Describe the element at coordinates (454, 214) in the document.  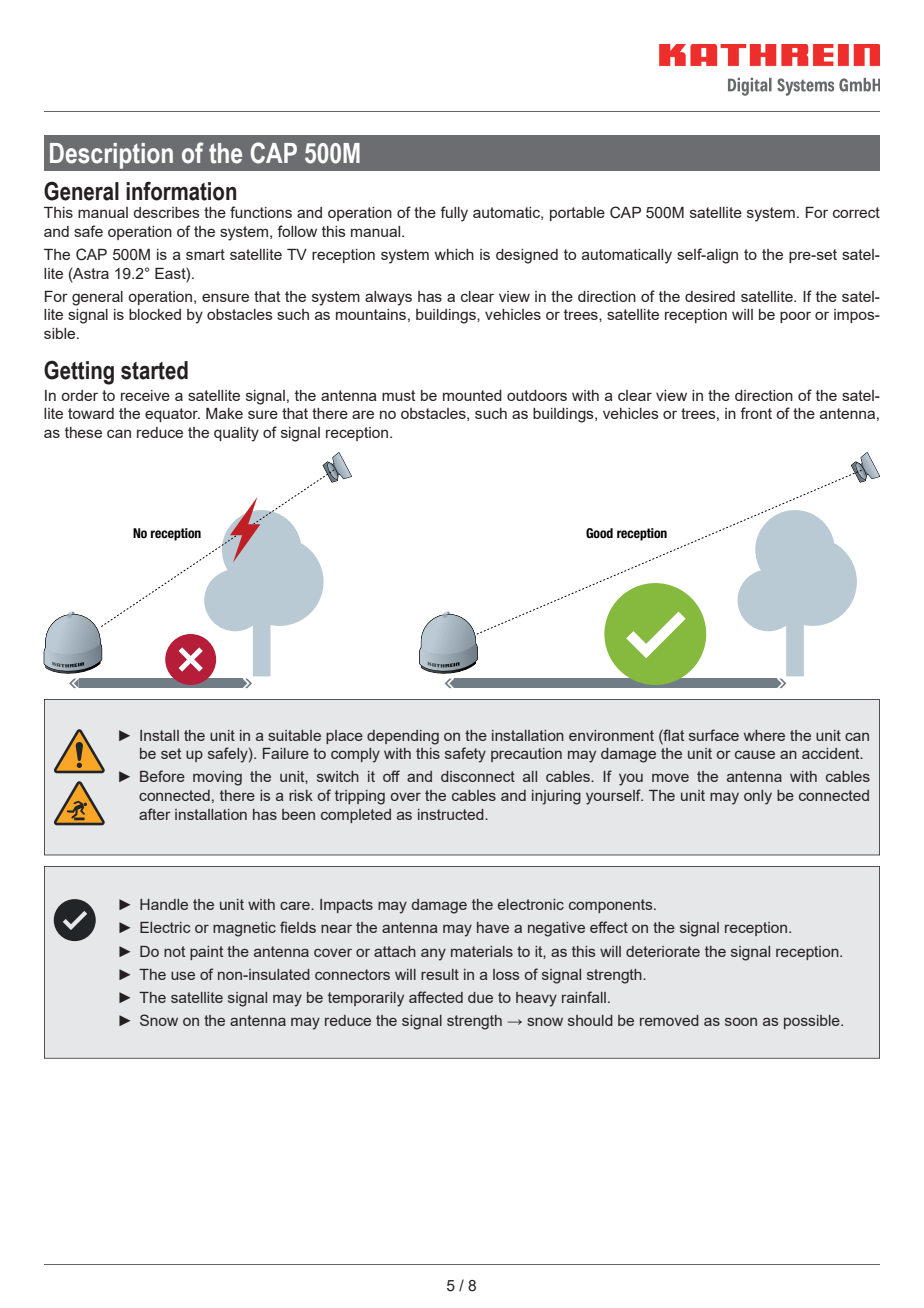
I see `fully` at that location.
